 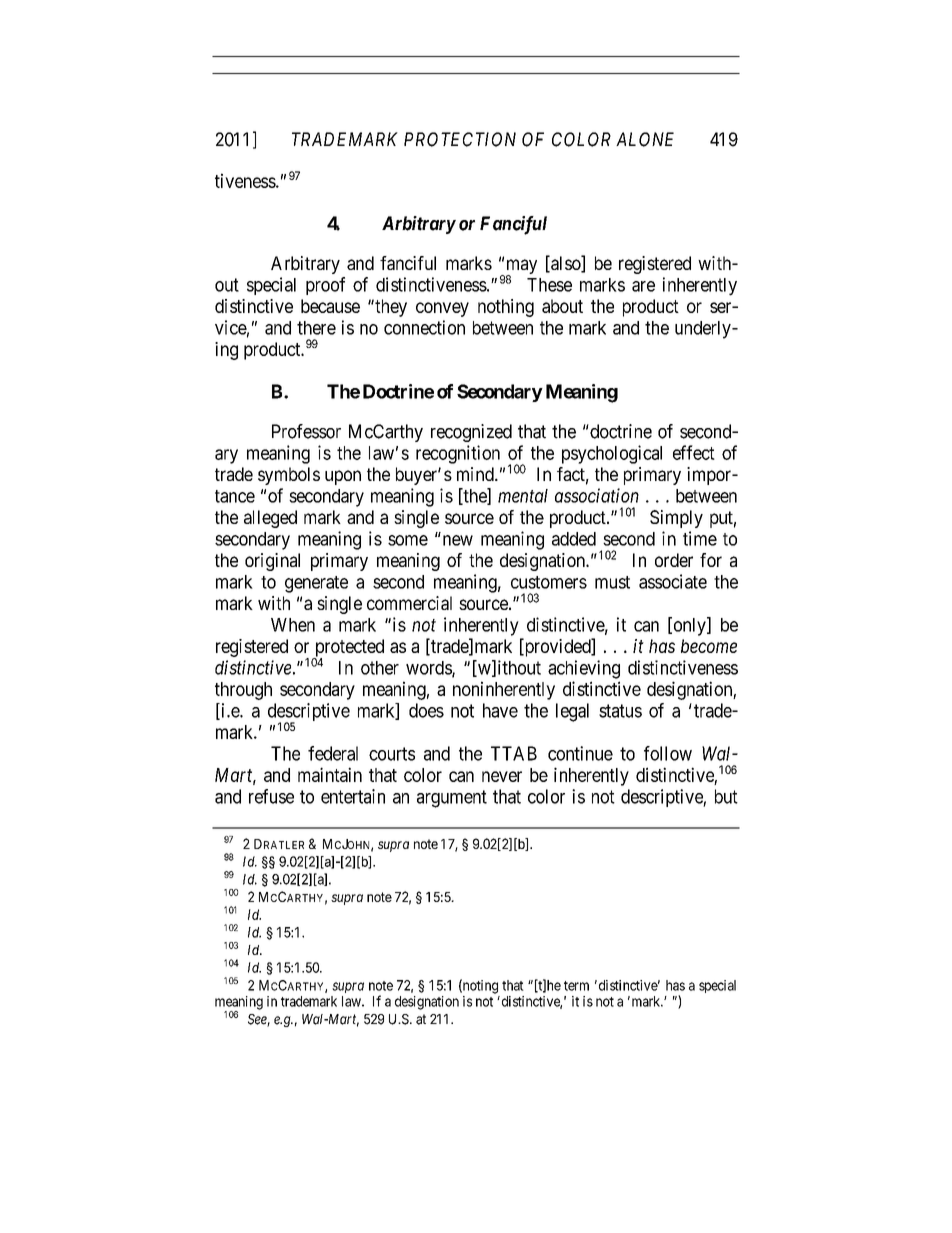 What do you see at coordinates (306, 431) in the image?
I see `Professor` at bounding box center [306, 431].
